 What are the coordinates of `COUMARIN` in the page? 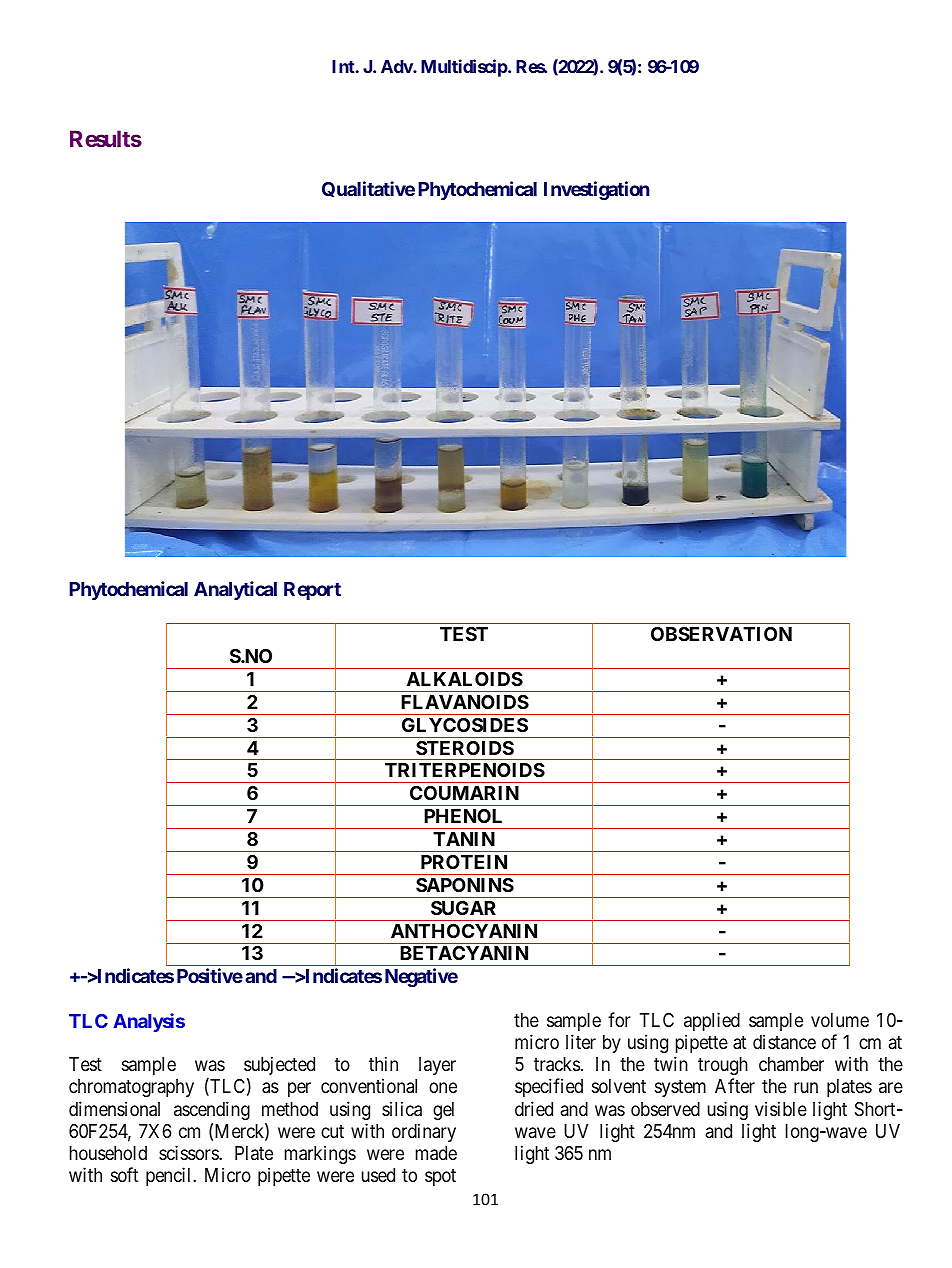 It's located at (464, 793).
